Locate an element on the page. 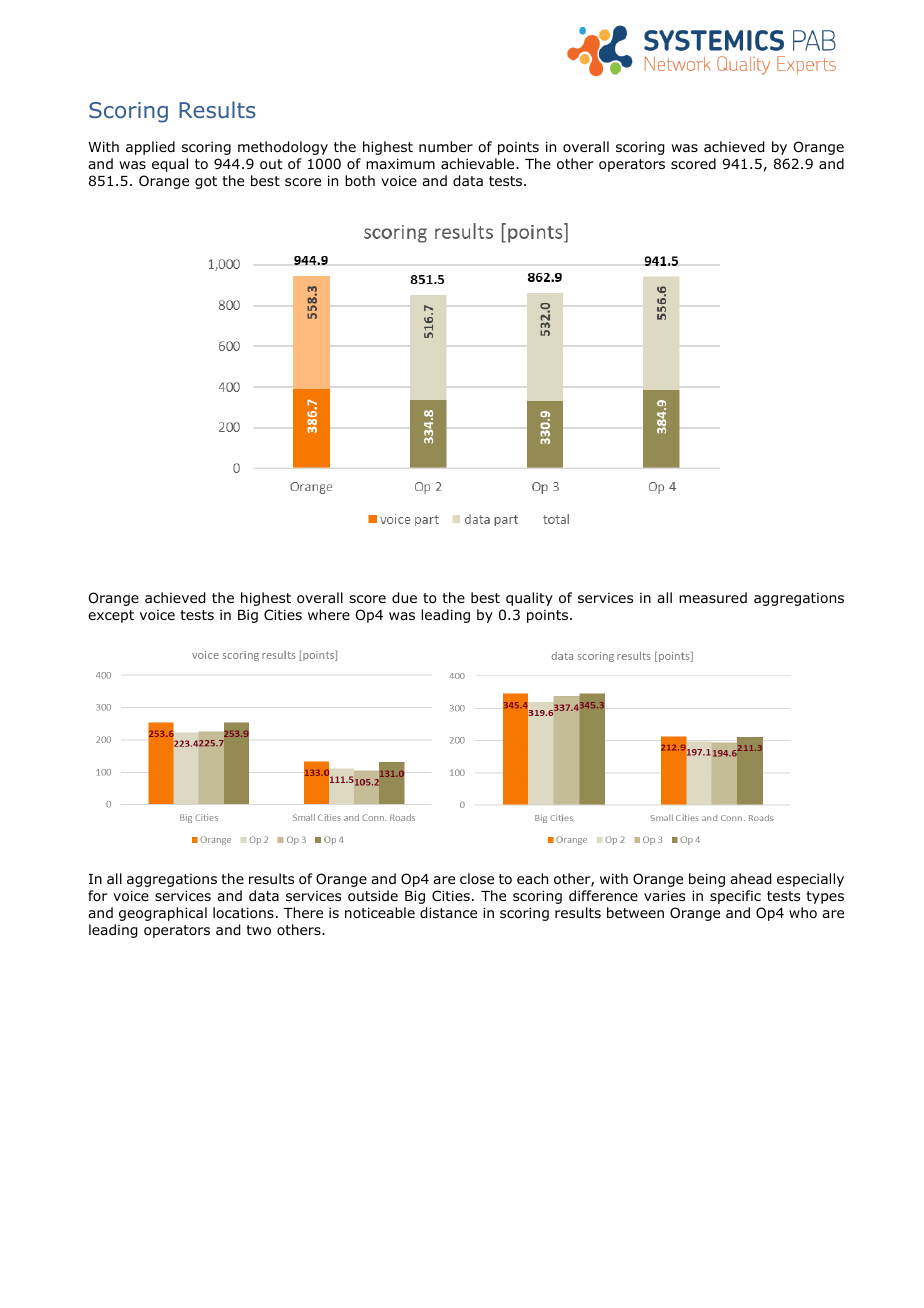 The image size is (924, 1308). geographical is located at coordinates (163, 914).
